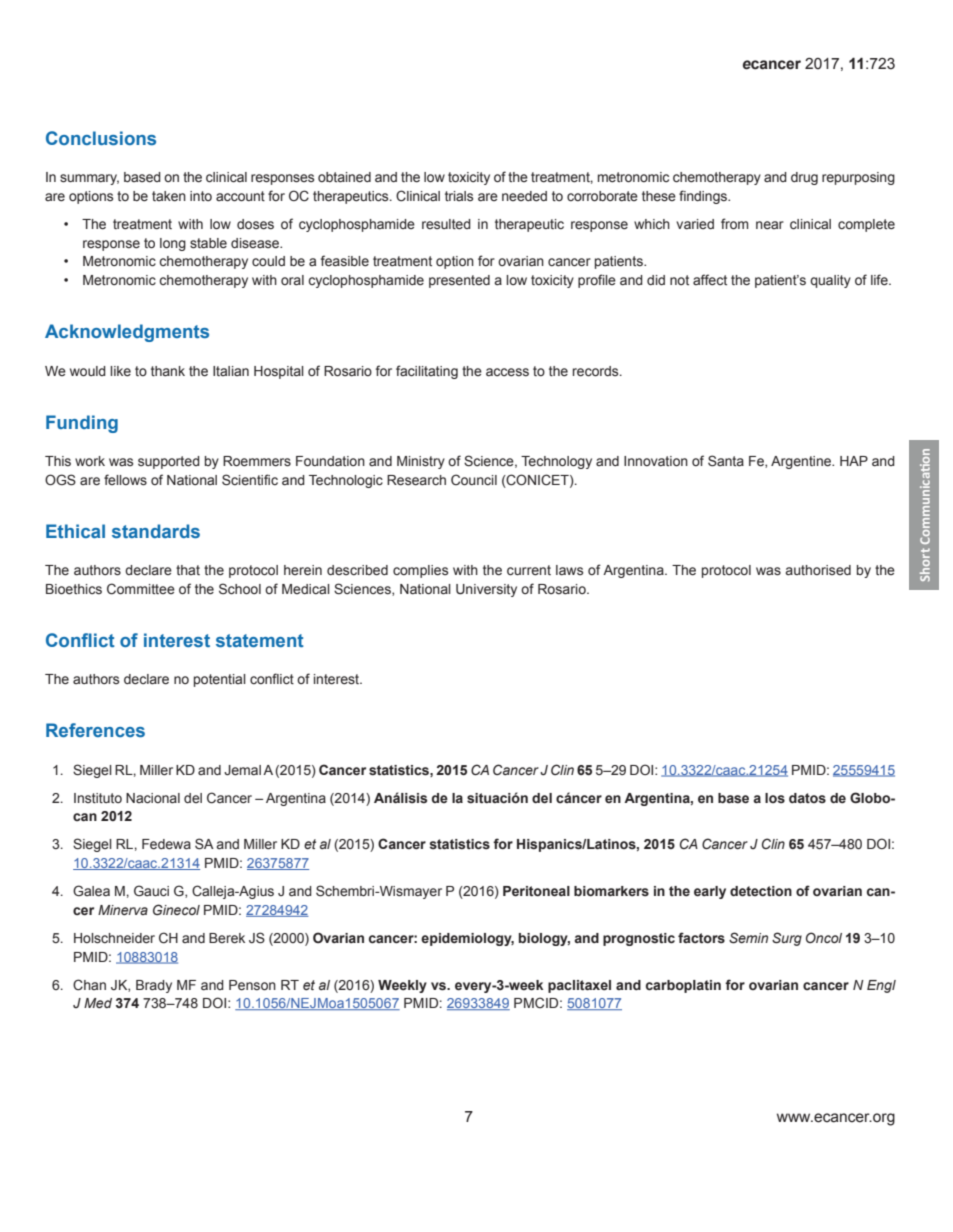 This screenshot has width=953, height=1232. What do you see at coordinates (188, 570) in the screenshot?
I see `that` at bounding box center [188, 570].
